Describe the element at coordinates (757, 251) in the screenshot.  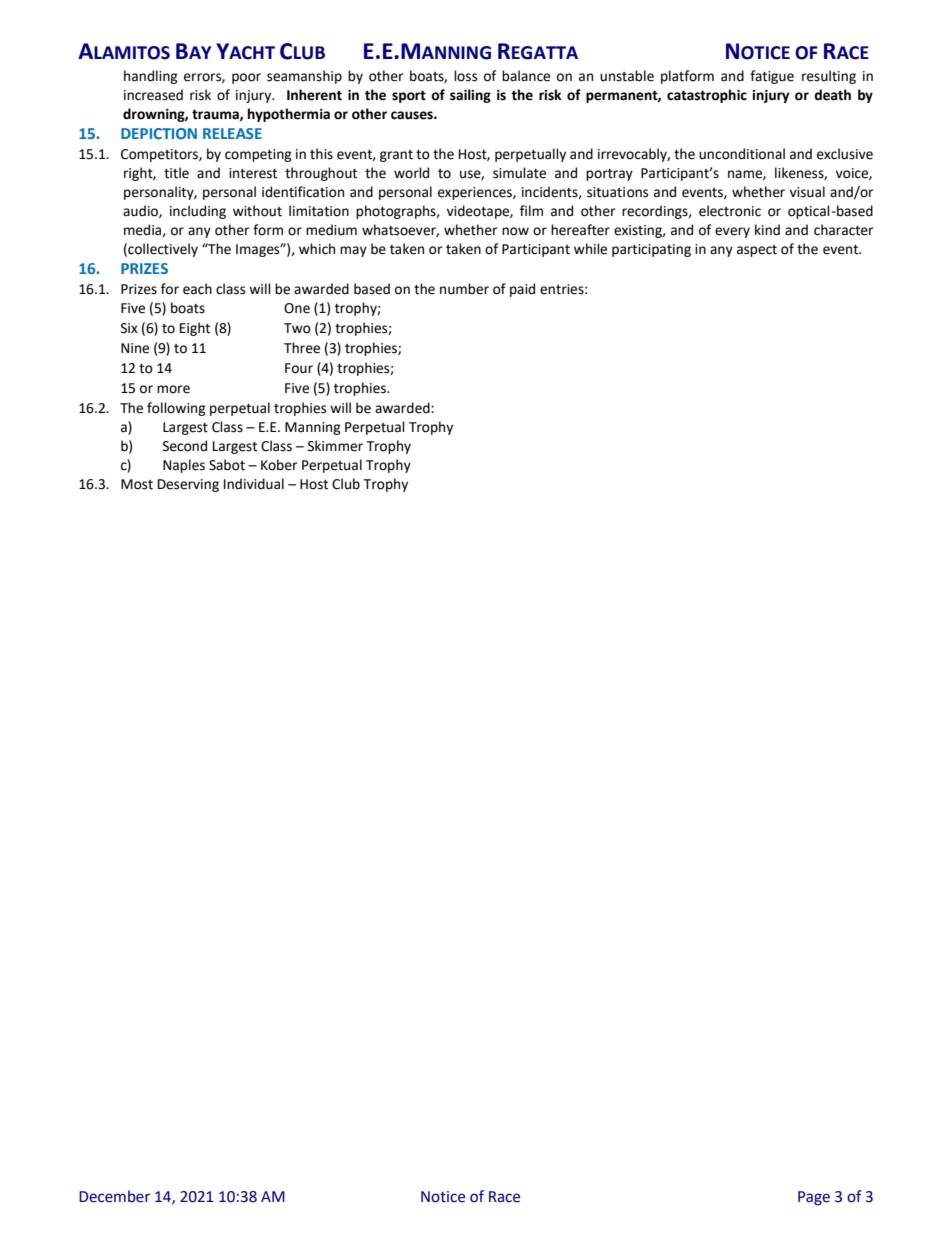
I see `aspect` at that location.
